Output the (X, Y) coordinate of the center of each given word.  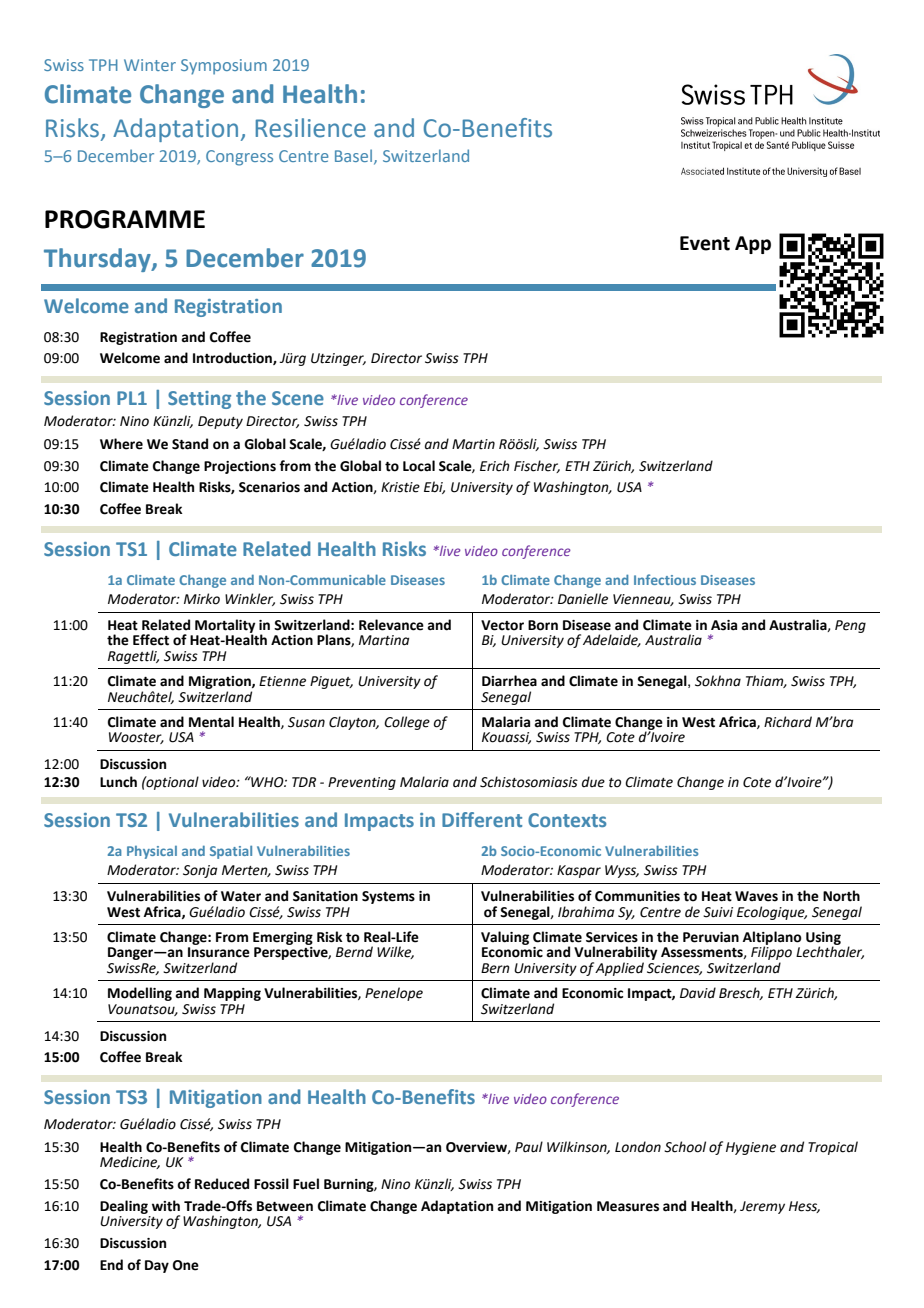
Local (419, 466)
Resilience (311, 128)
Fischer (537, 466)
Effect (151, 640)
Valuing (505, 938)
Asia (724, 625)
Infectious (665, 579)
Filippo (771, 953)
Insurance (219, 952)
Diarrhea (509, 681)
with (166, 1206)
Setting (199, 400)
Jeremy (762, 1207)
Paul (529, 1147)
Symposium (224, 67)
